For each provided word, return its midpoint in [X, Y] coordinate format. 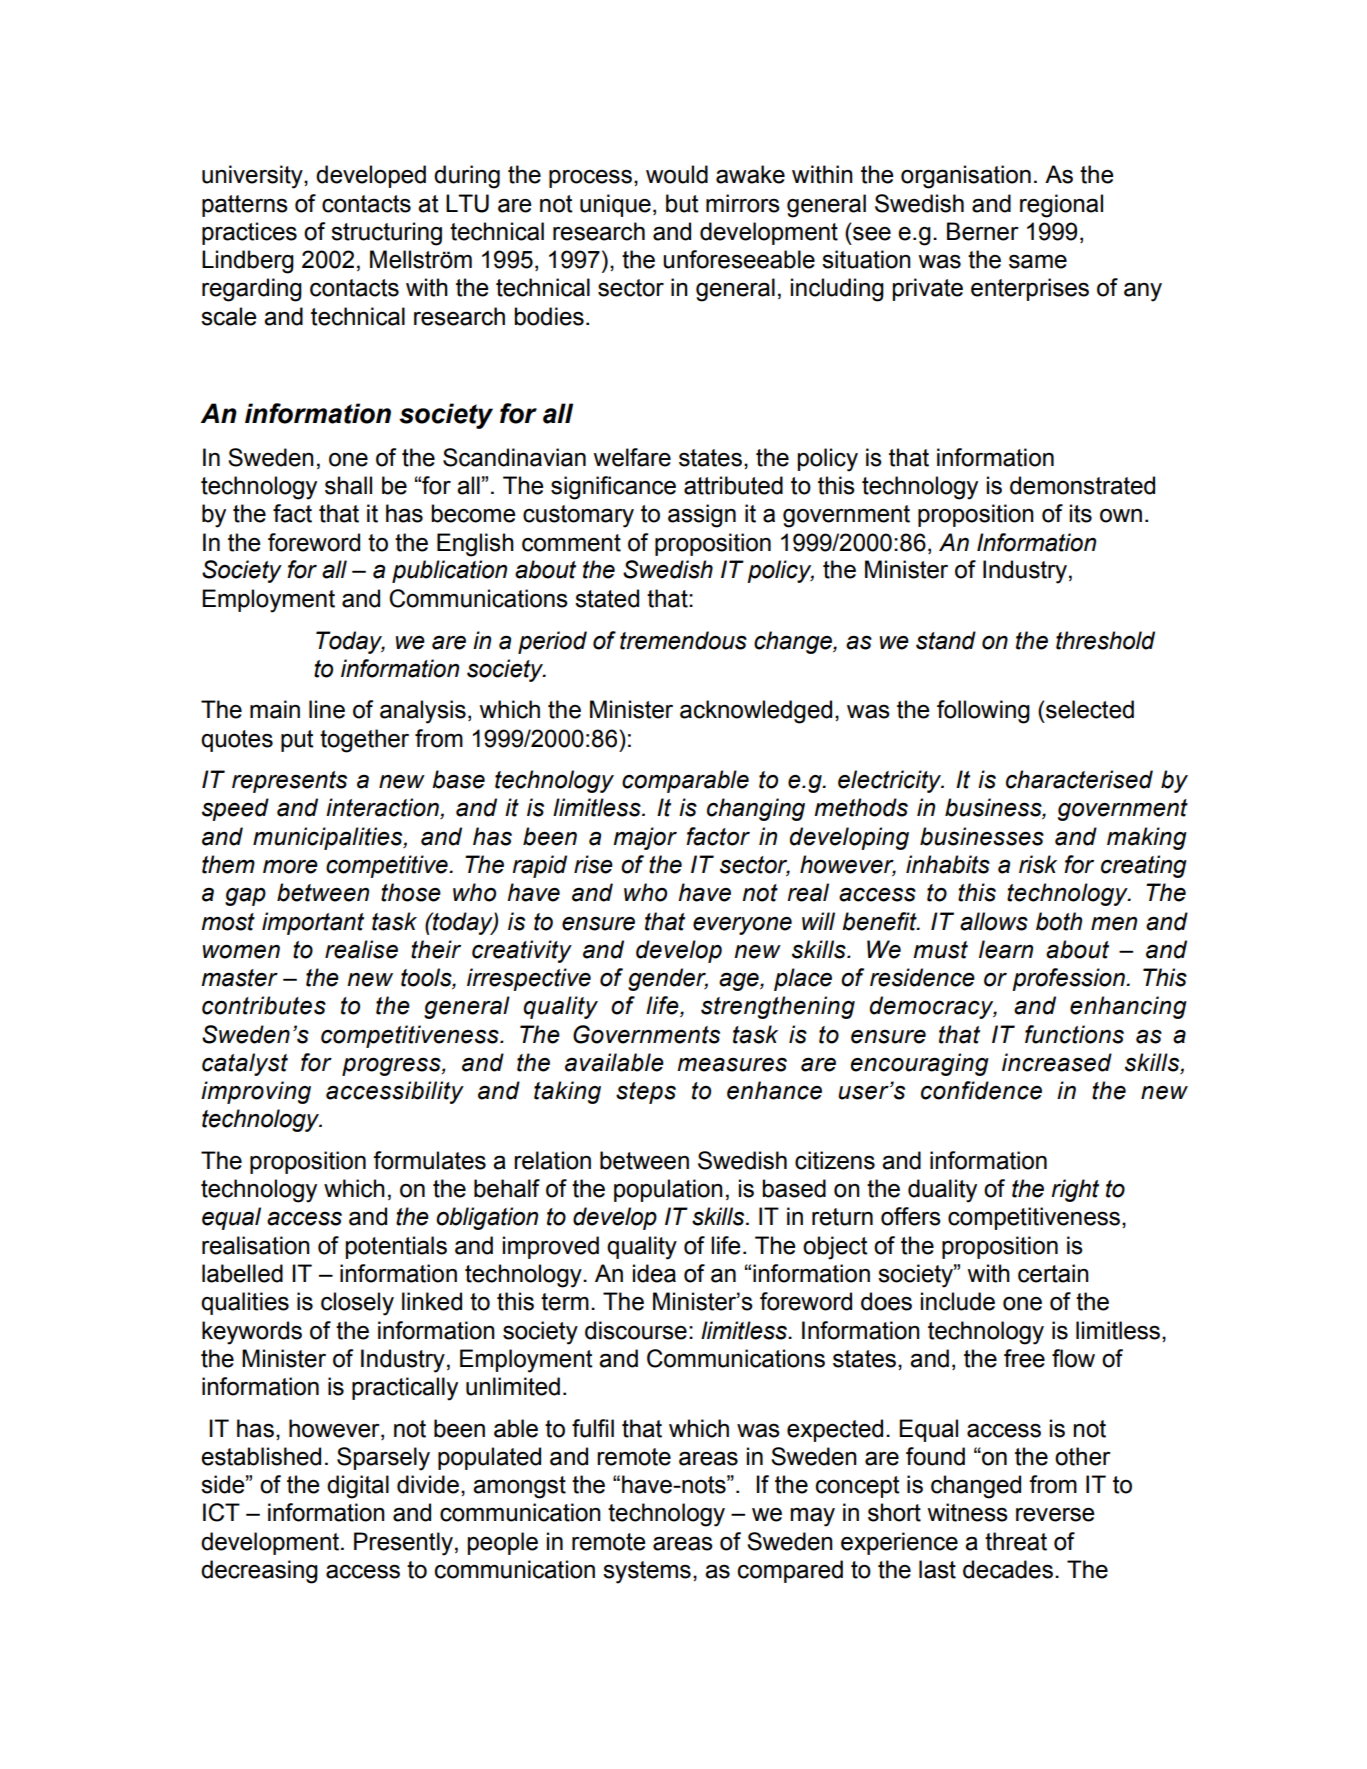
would [677, 174]
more [290, 867]
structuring [386, 234]
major [645, 838]
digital [358, 1487]
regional [1061, 206]
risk [1038, 864]
